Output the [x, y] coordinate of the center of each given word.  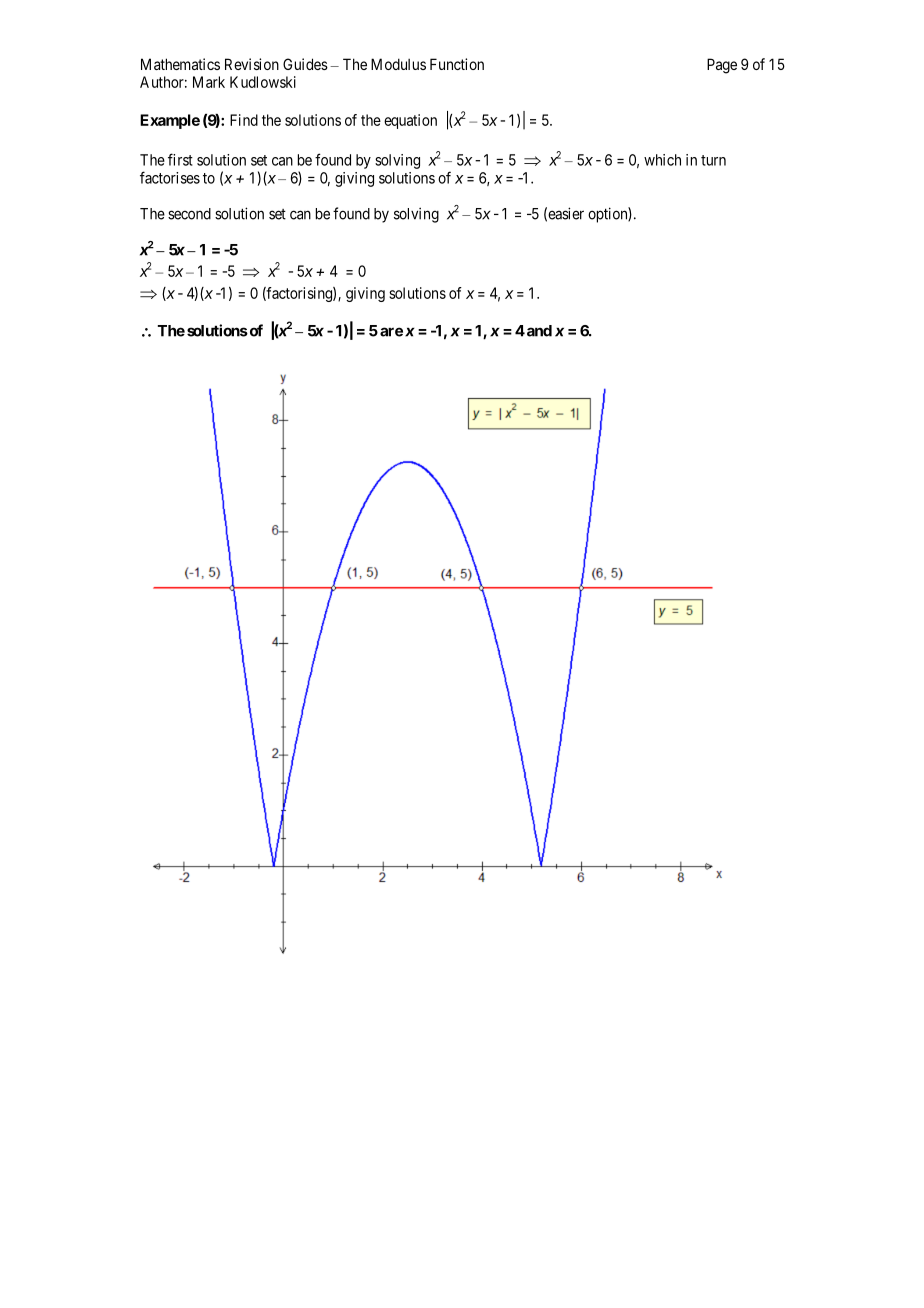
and [538, 331]
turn [713, 160]
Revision [252, 64]
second [189, 214]
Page [722, 66]
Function [457, 64]
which [662, 160]
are [391, 332]
